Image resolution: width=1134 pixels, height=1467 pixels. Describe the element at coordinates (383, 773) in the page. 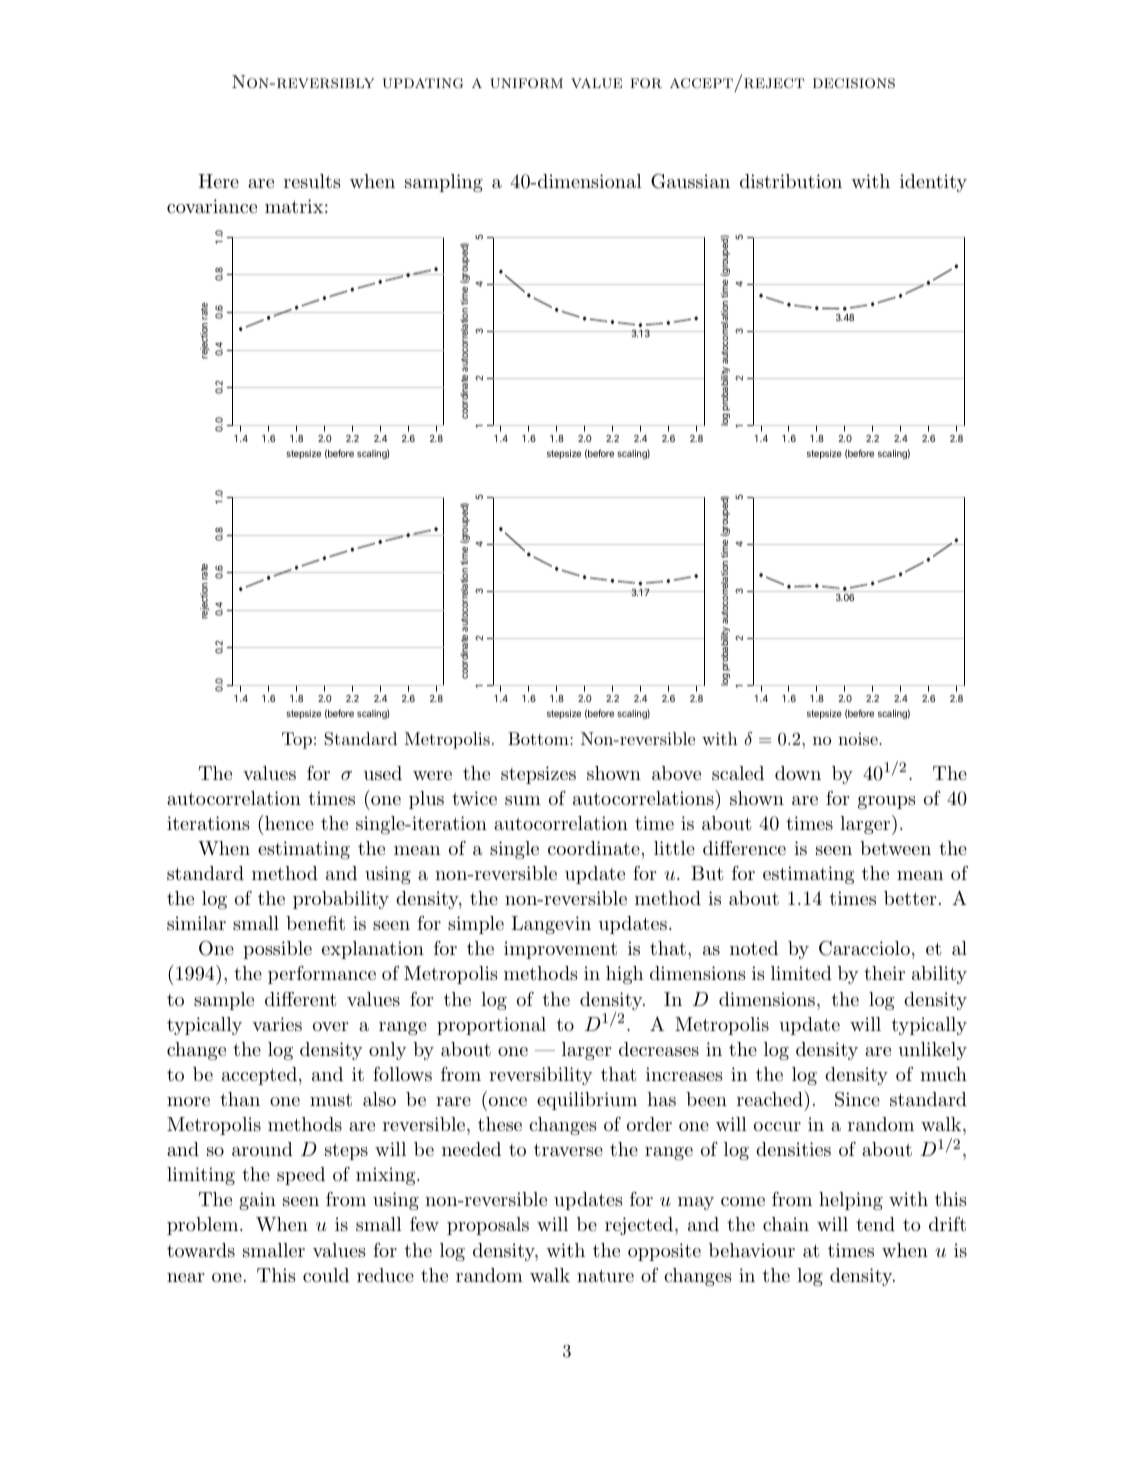

I see `used` at that location.
